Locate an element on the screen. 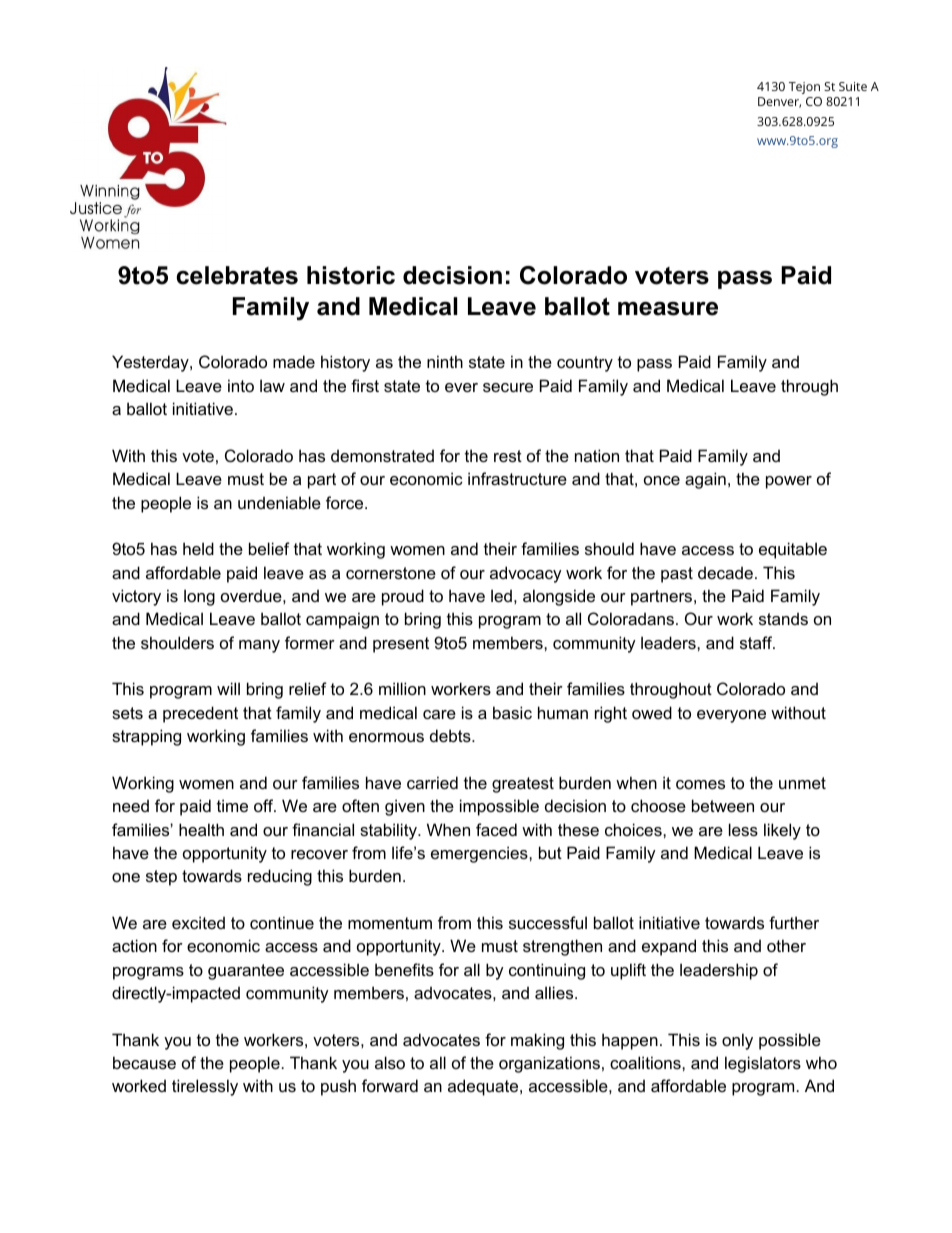 This screenshot has width=952, height=1233. likely is located at coordinates (782, 831).
